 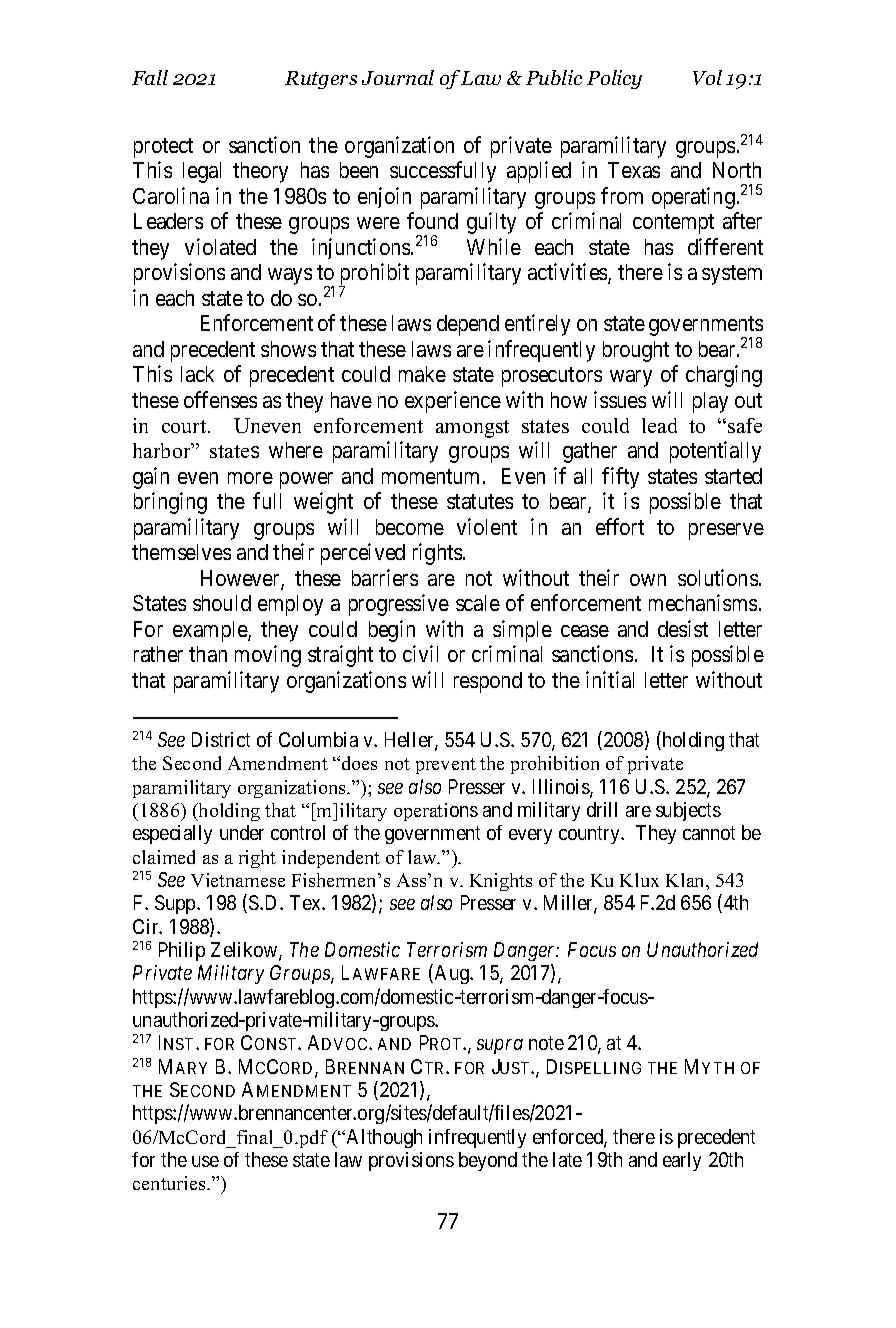 What do you see at coordinates (688, 811) in the screenshot?
I see `subjects` at bounding box center [688, 811].
